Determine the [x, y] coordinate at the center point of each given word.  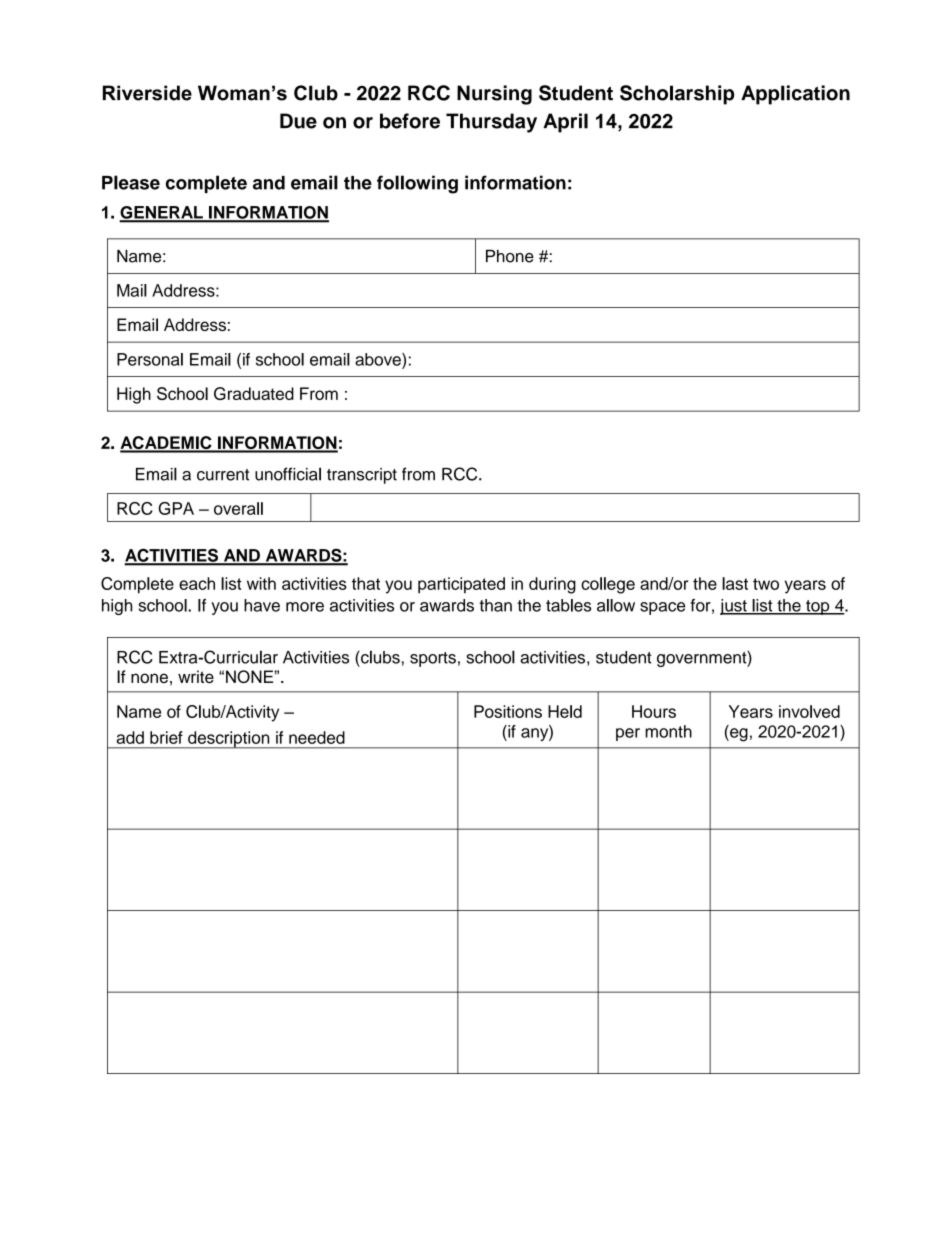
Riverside [147, 93]
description [229, 740]
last [735, 583]
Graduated [254, 393]
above [379, 359]
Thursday [491, 123]
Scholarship [677, 95]
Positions [508, 711]
